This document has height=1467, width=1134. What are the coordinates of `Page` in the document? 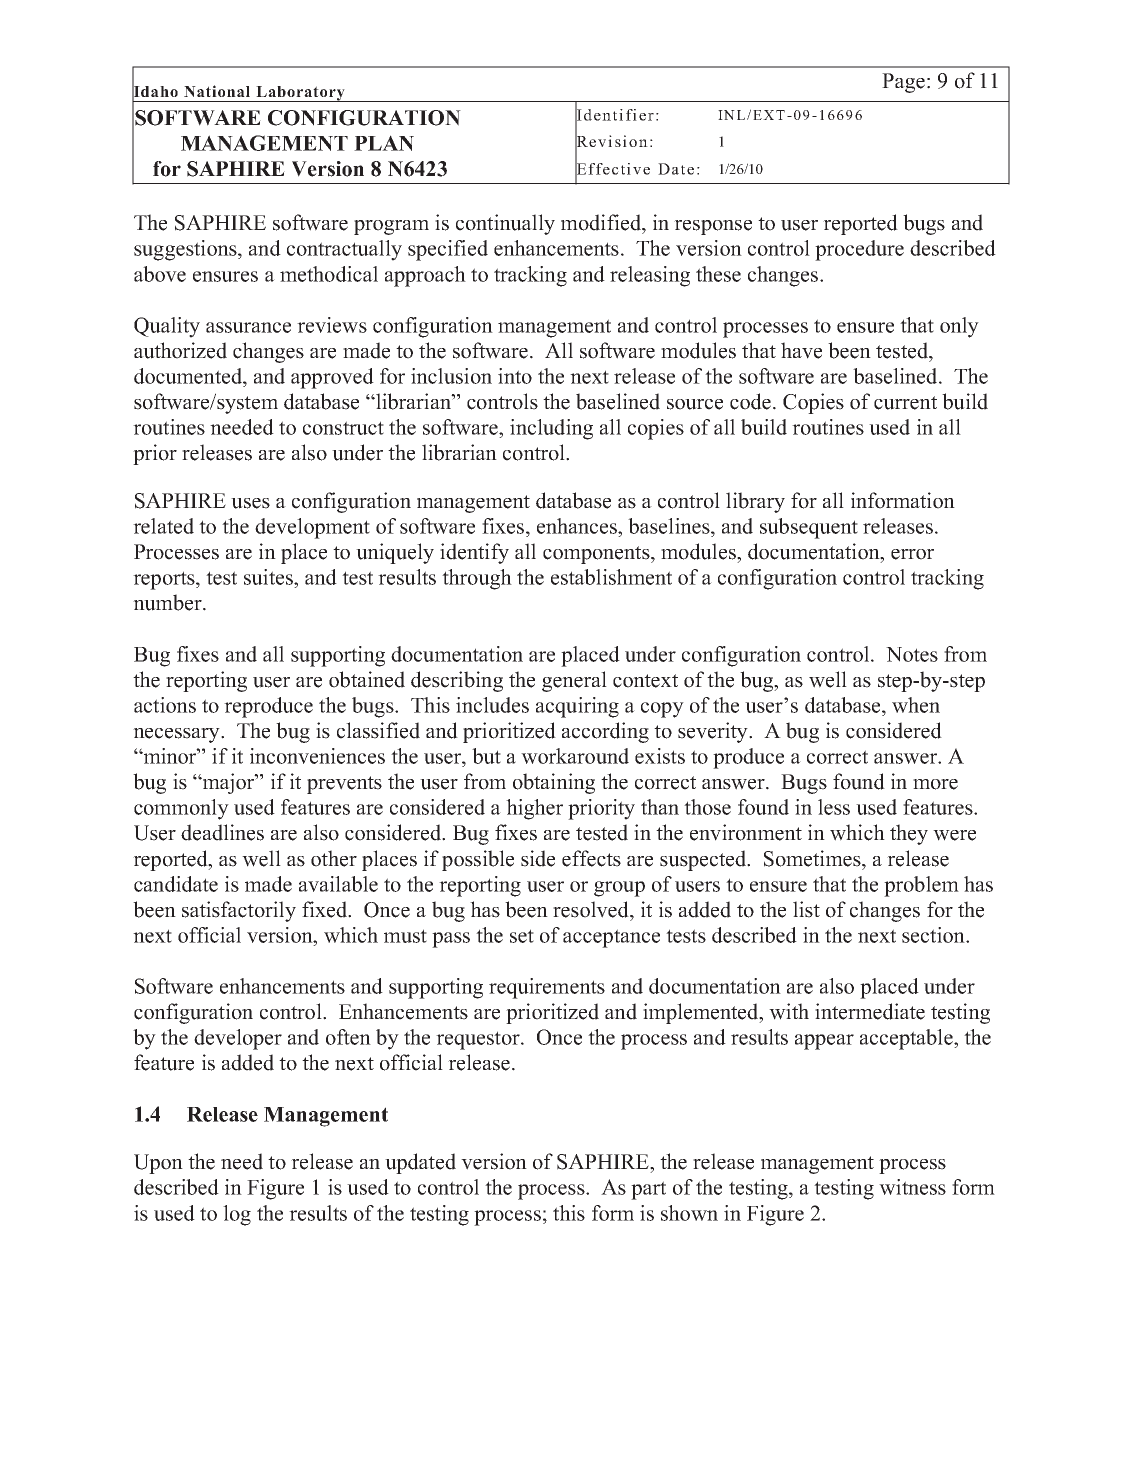 It's located at (903, 83).
